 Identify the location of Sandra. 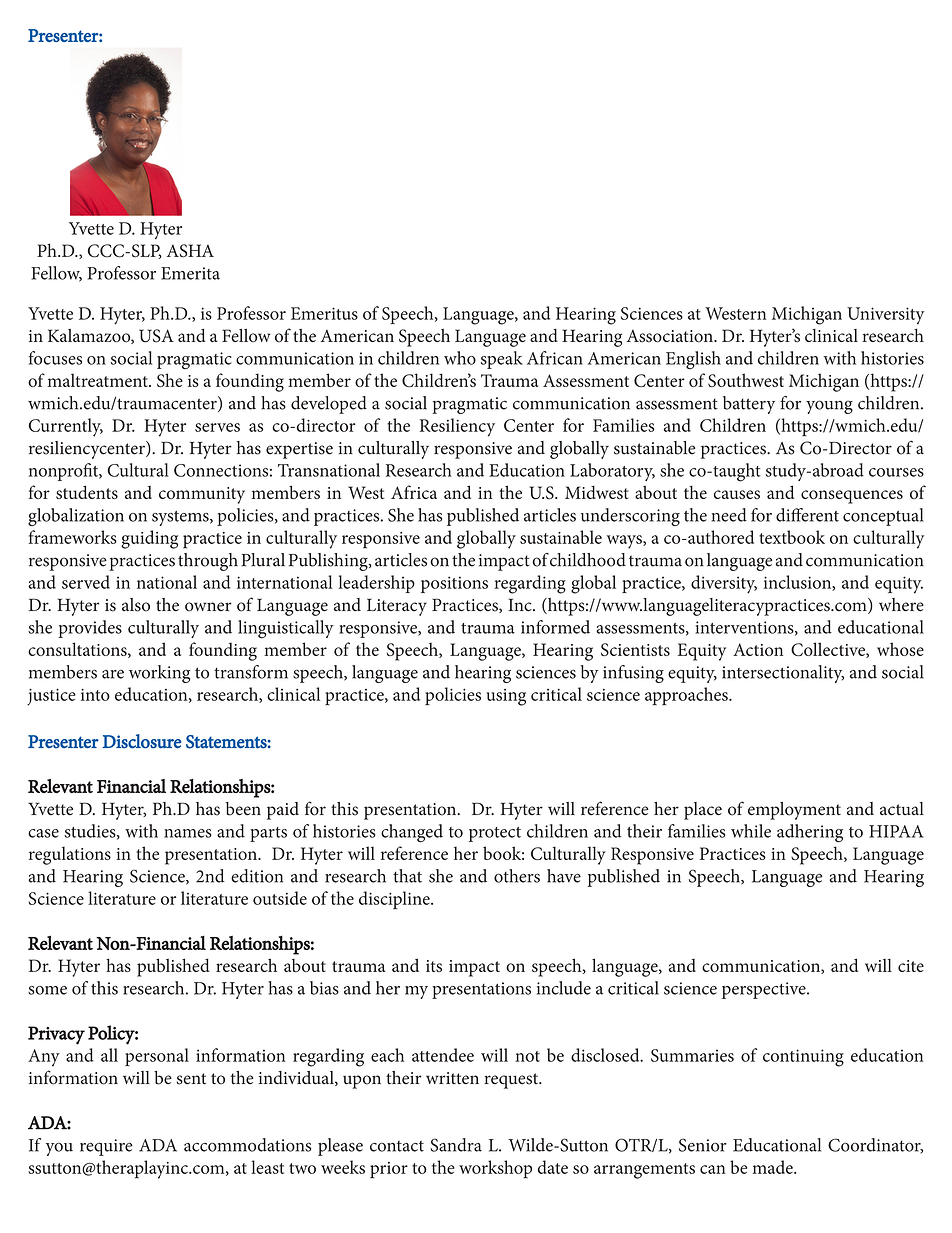
(456, 1145).
